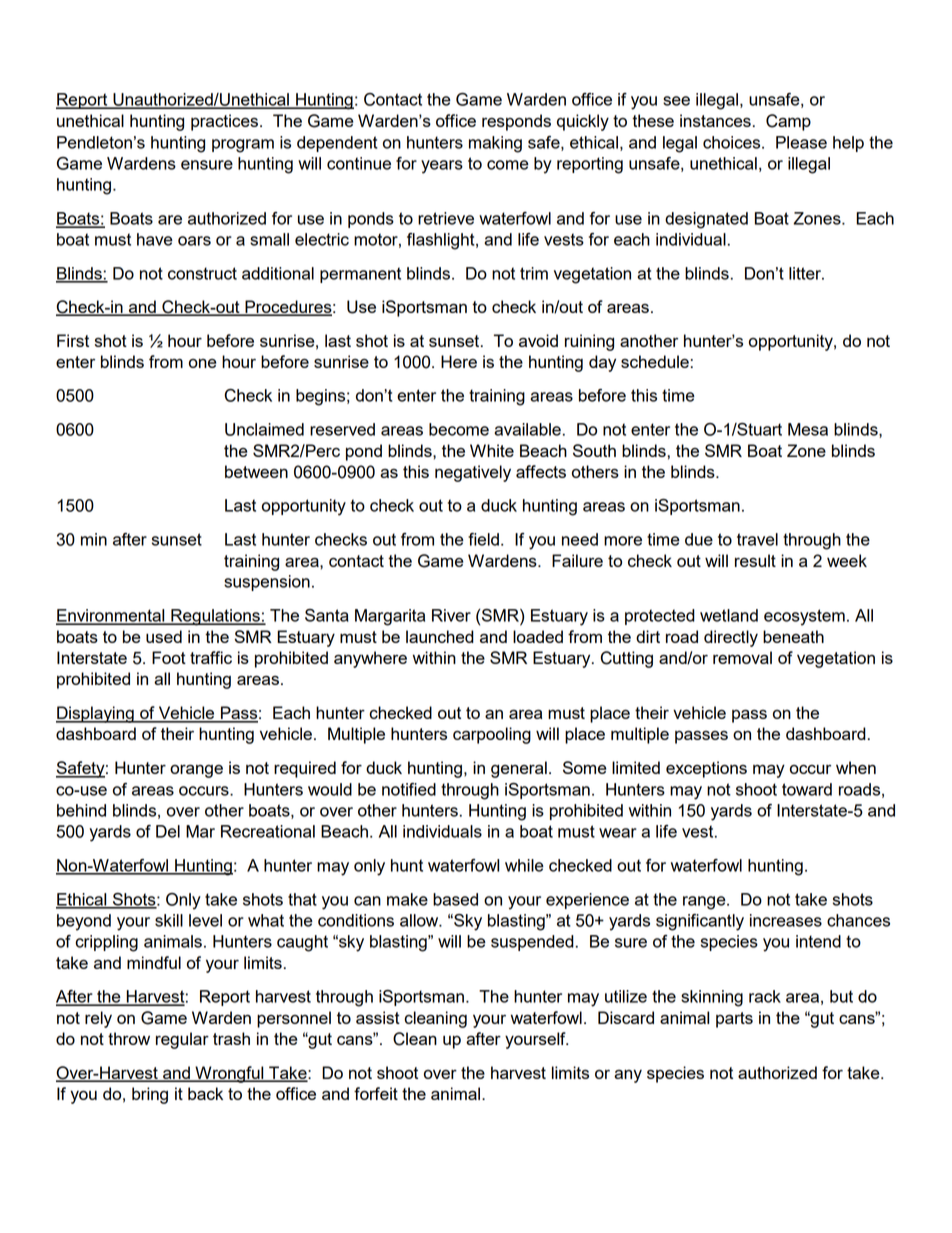  I want to click on Regulations, so click(215, 617).
